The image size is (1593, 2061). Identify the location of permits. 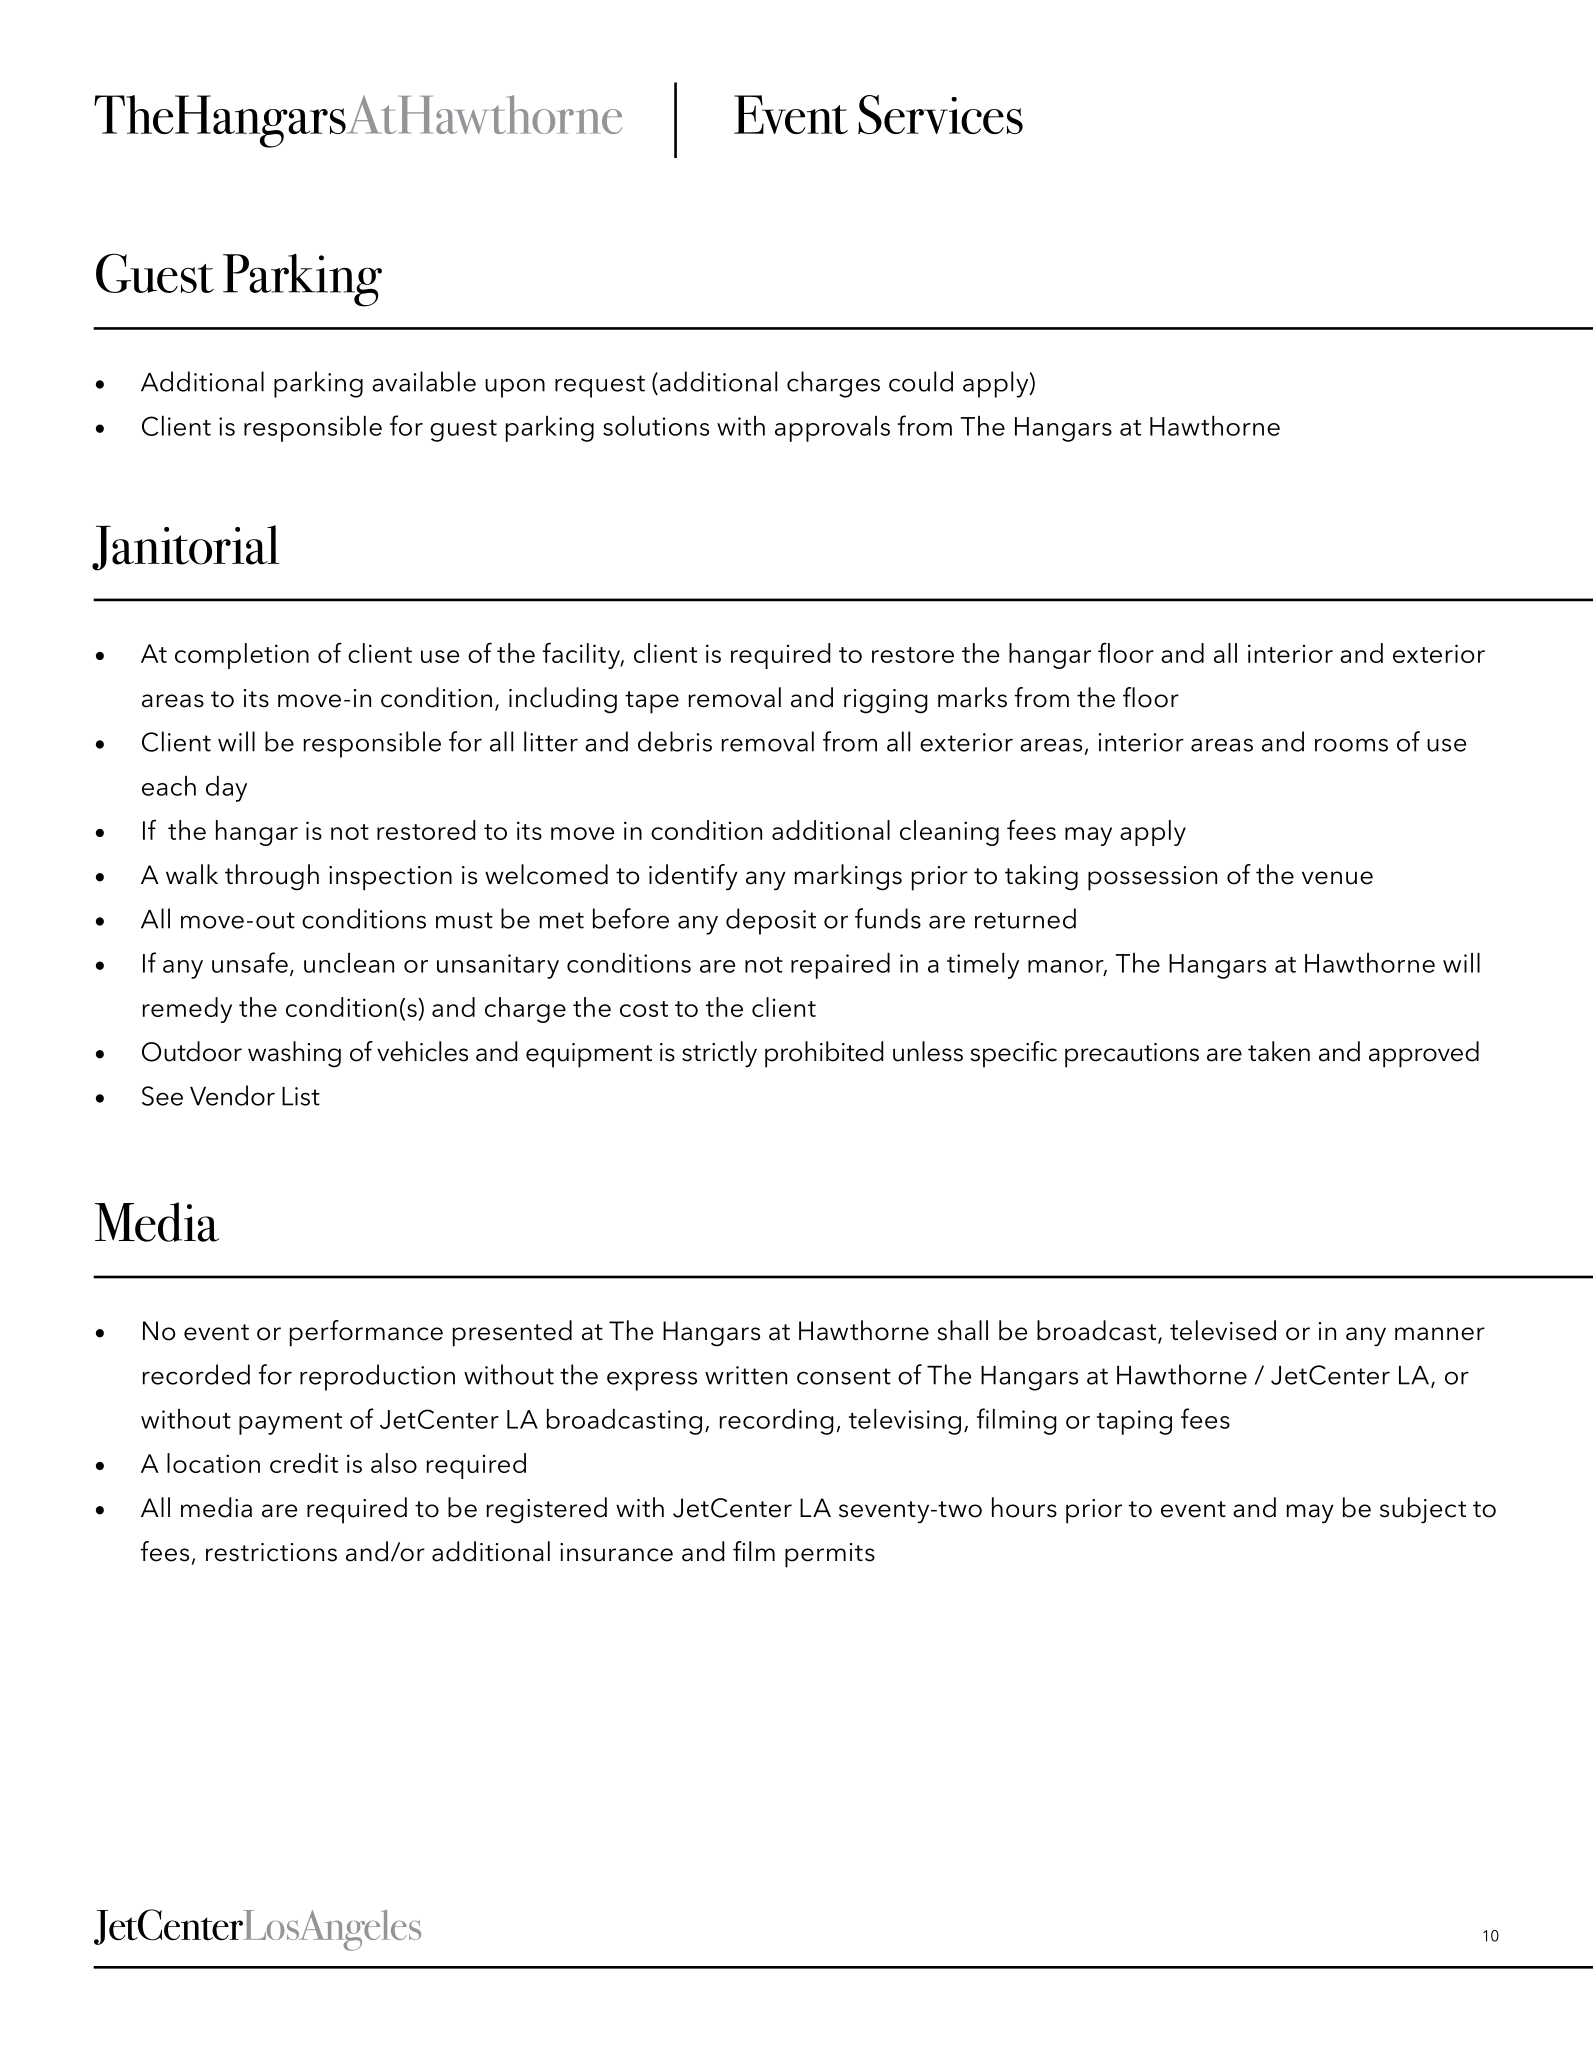
(830, 1555).
